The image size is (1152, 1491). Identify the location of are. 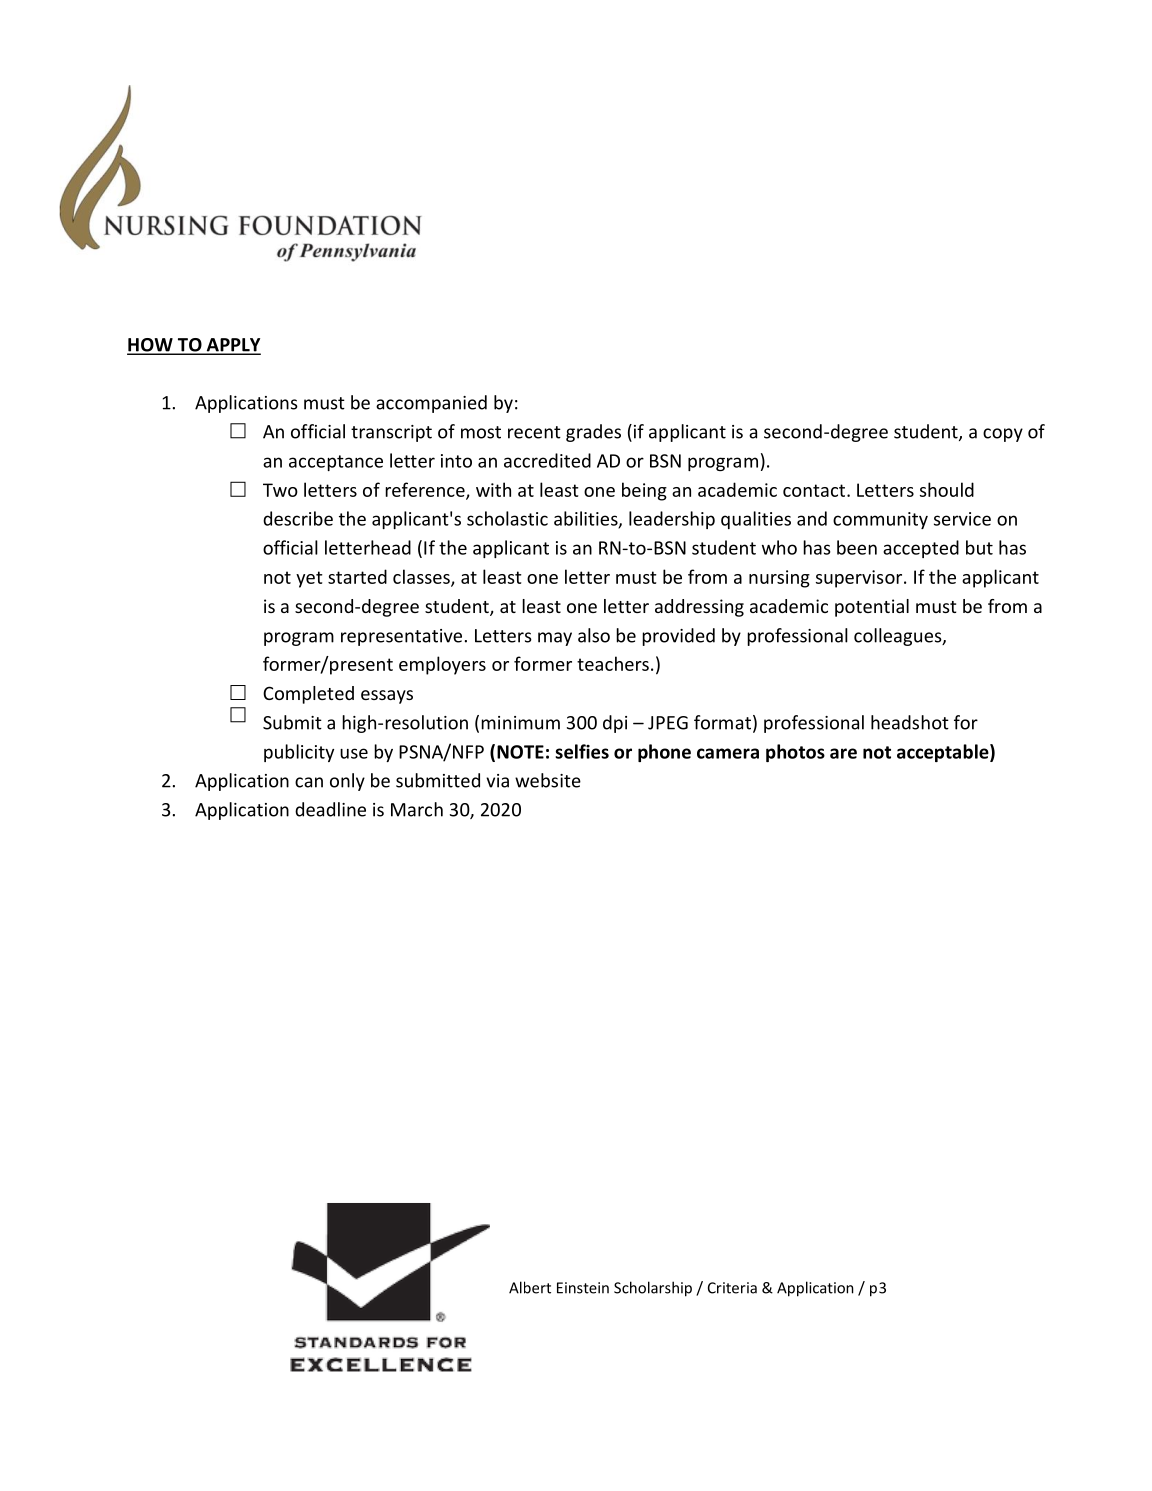
(843, 753).
